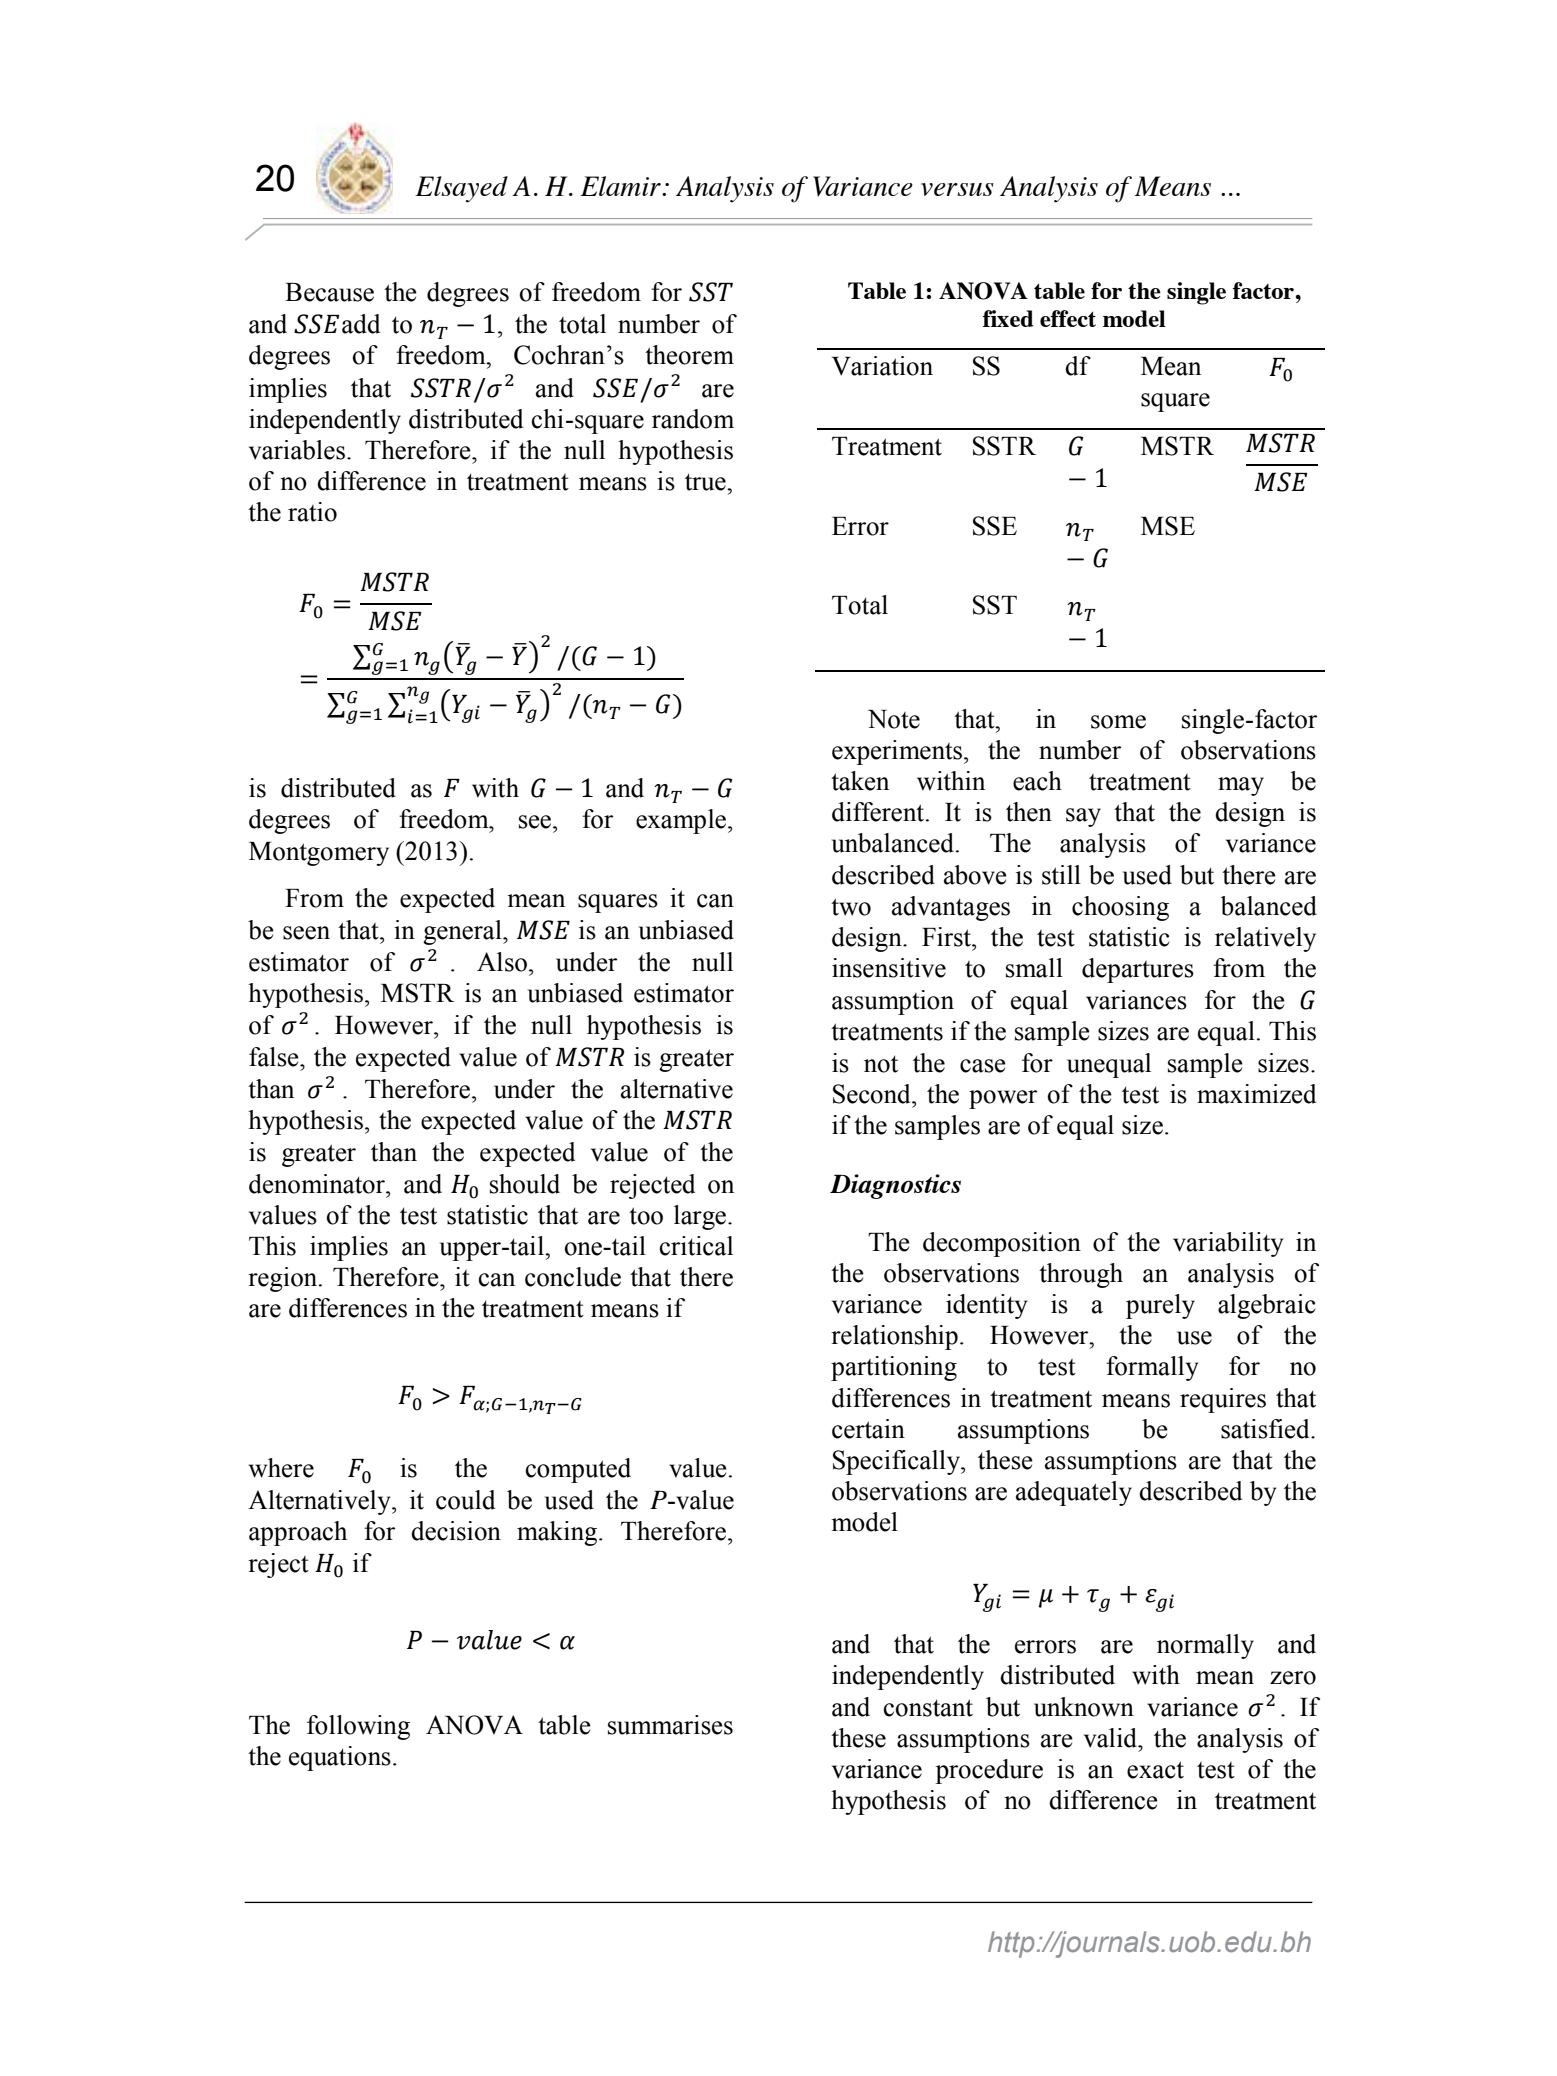 Image resolution: width=1557 pixels, height=2076 pixels. What do you see at coordinates (670, 1725) in the screenshot?
I see `summarises` at bounding box center [670, 1725].
